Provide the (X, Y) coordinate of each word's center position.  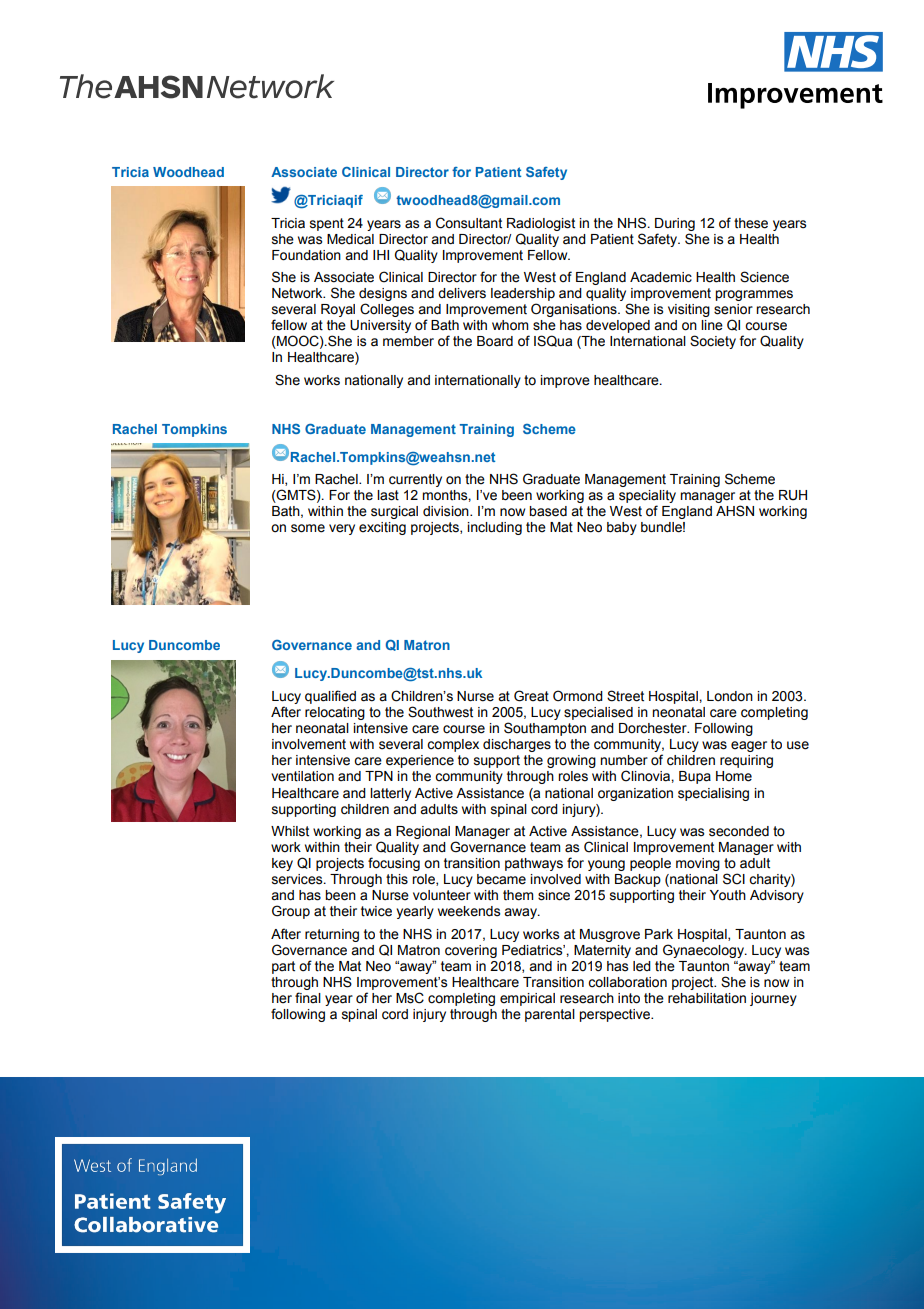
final (308, 997)
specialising (713, 794)
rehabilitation (707, 998)
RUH (793, 495)
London (730, 696)
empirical (527, 999)
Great (531, 696)
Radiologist (541, 224)
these (751, 223)
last (388, 495)
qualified (330, 697)
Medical (350, 239)
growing (571, 761)
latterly (390, 794)
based (548, 511)
